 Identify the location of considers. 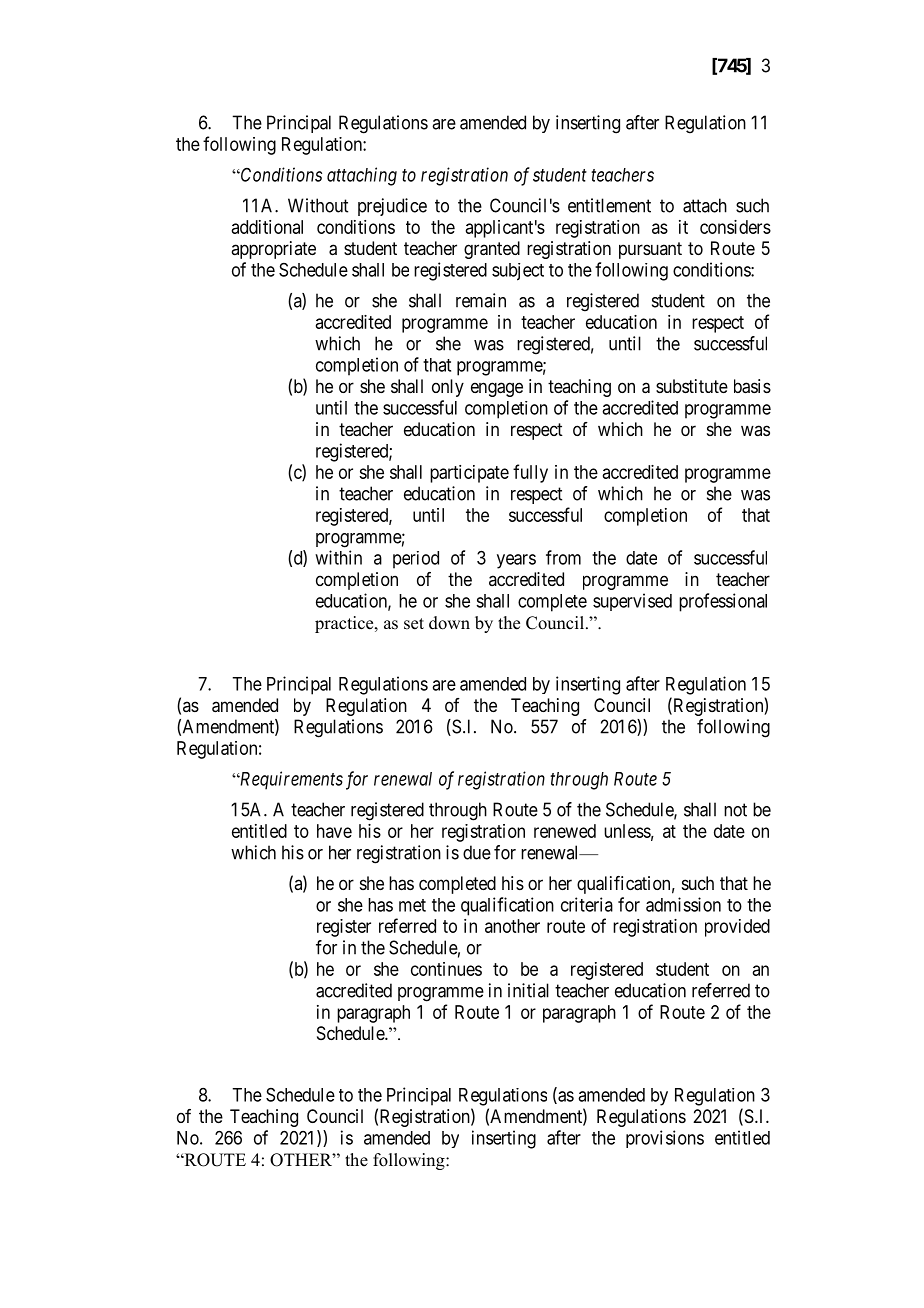
(735, 227).
